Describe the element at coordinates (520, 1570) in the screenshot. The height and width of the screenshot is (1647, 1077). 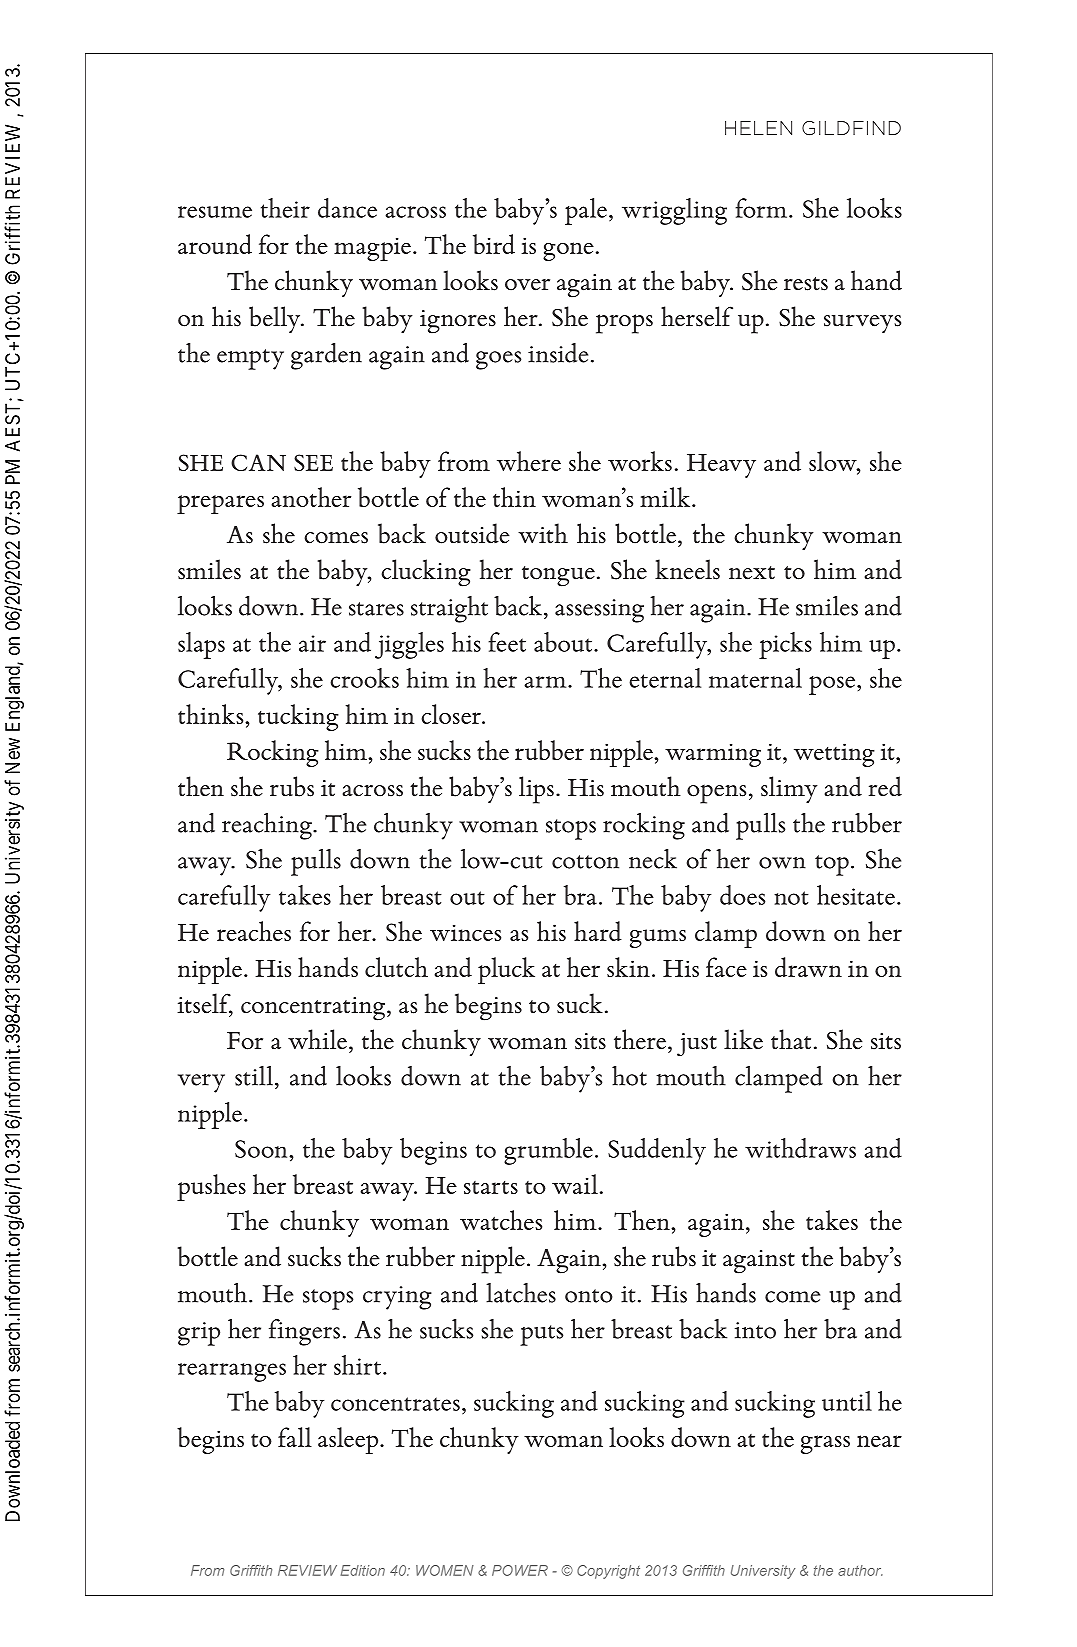
I see `POWER` at that location.
